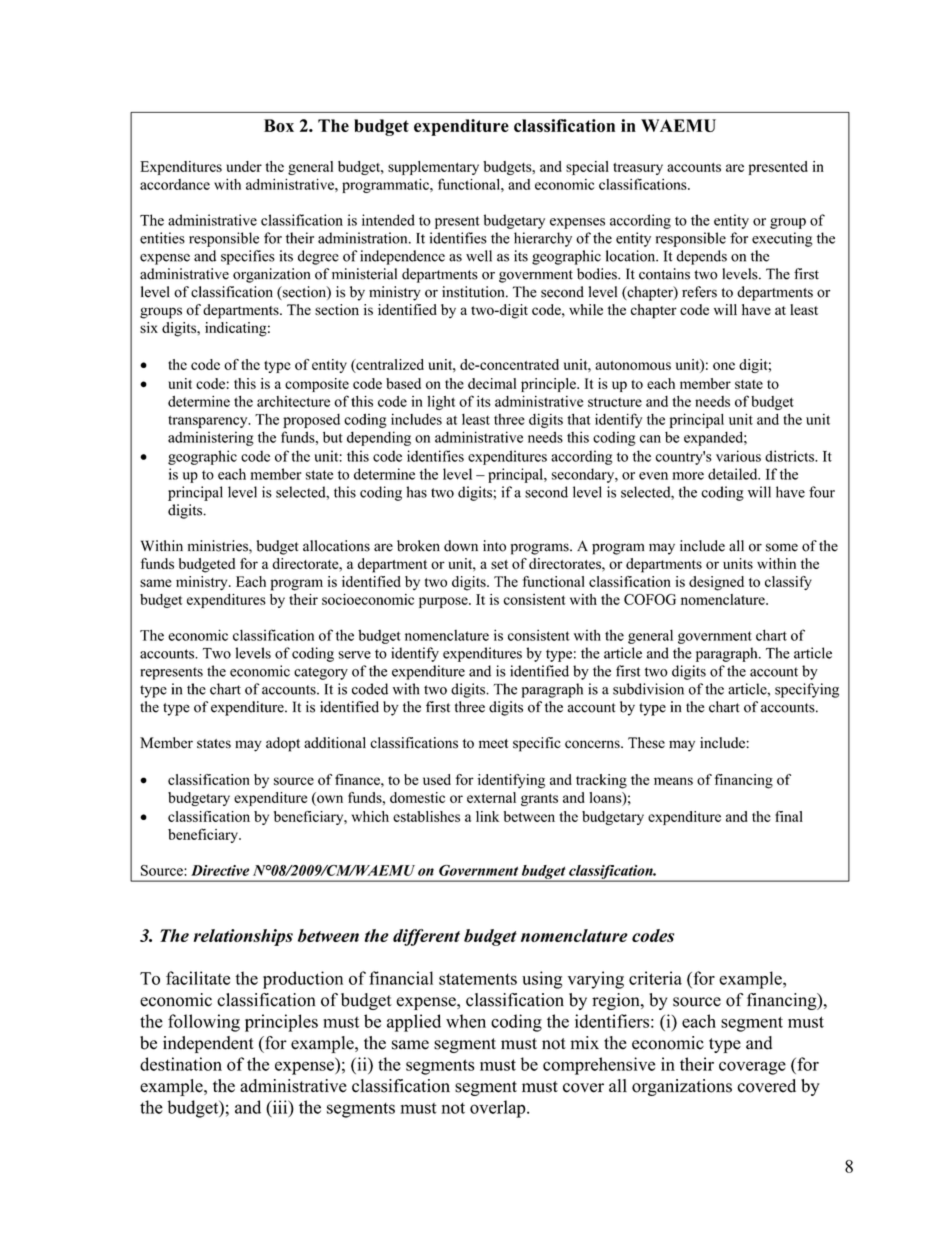 The width and height of the document is (952, 1233). I want to click on independent, so click(208, 1044).
